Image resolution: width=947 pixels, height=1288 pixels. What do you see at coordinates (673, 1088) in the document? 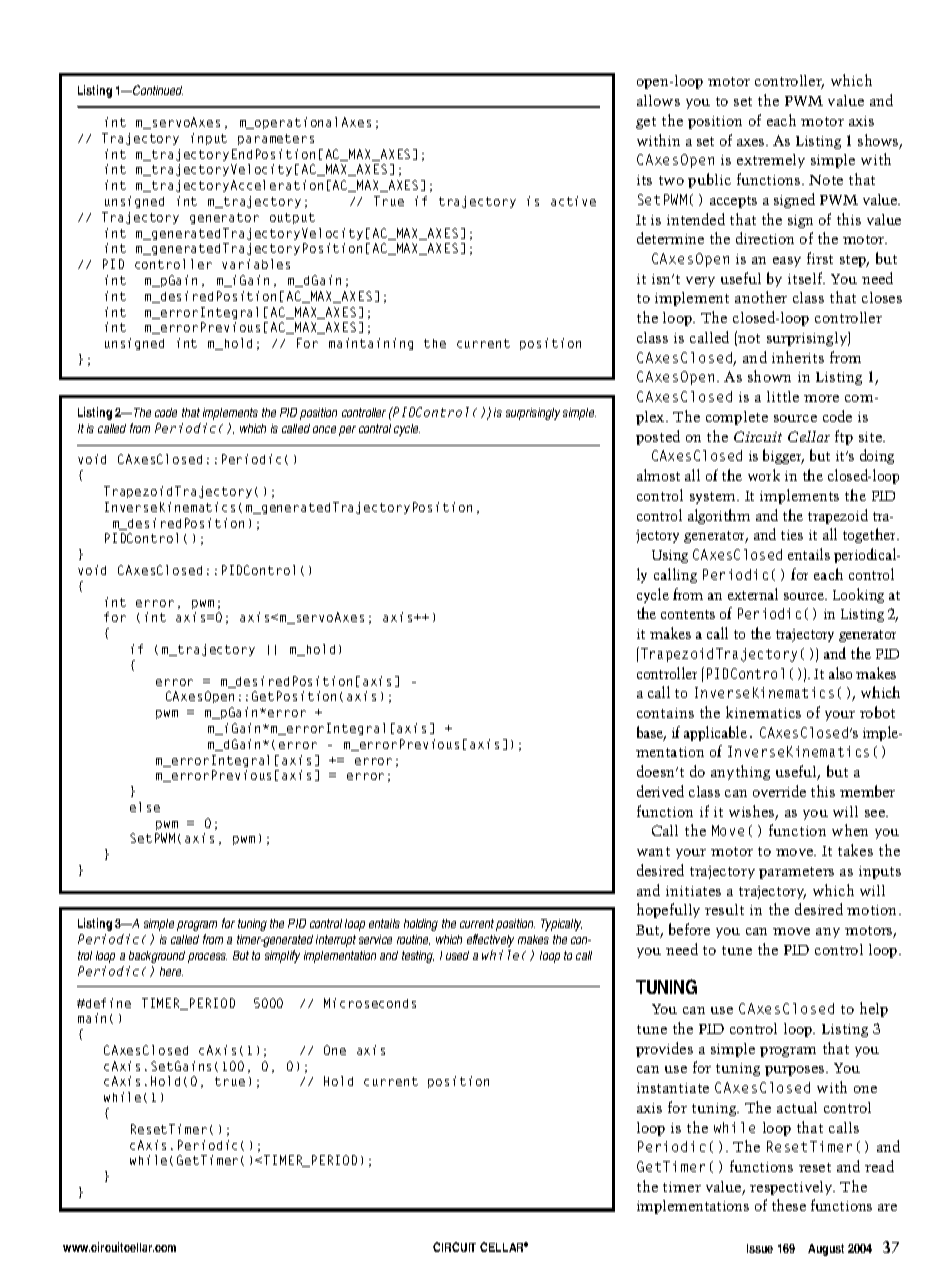
I see `instantiate` at bounding box center [673, 1088].
